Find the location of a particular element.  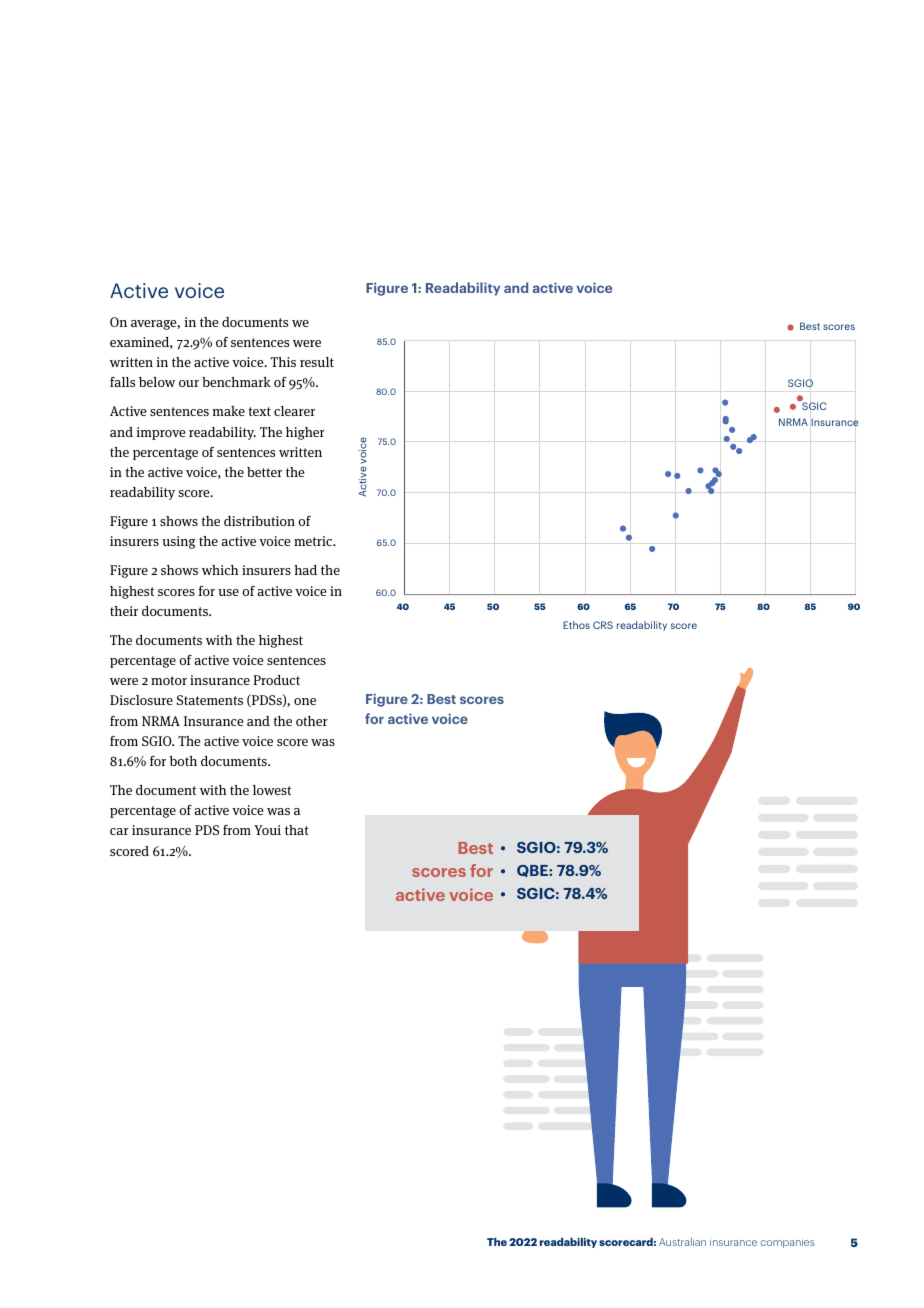

that is located at coordinates (297, 830).
